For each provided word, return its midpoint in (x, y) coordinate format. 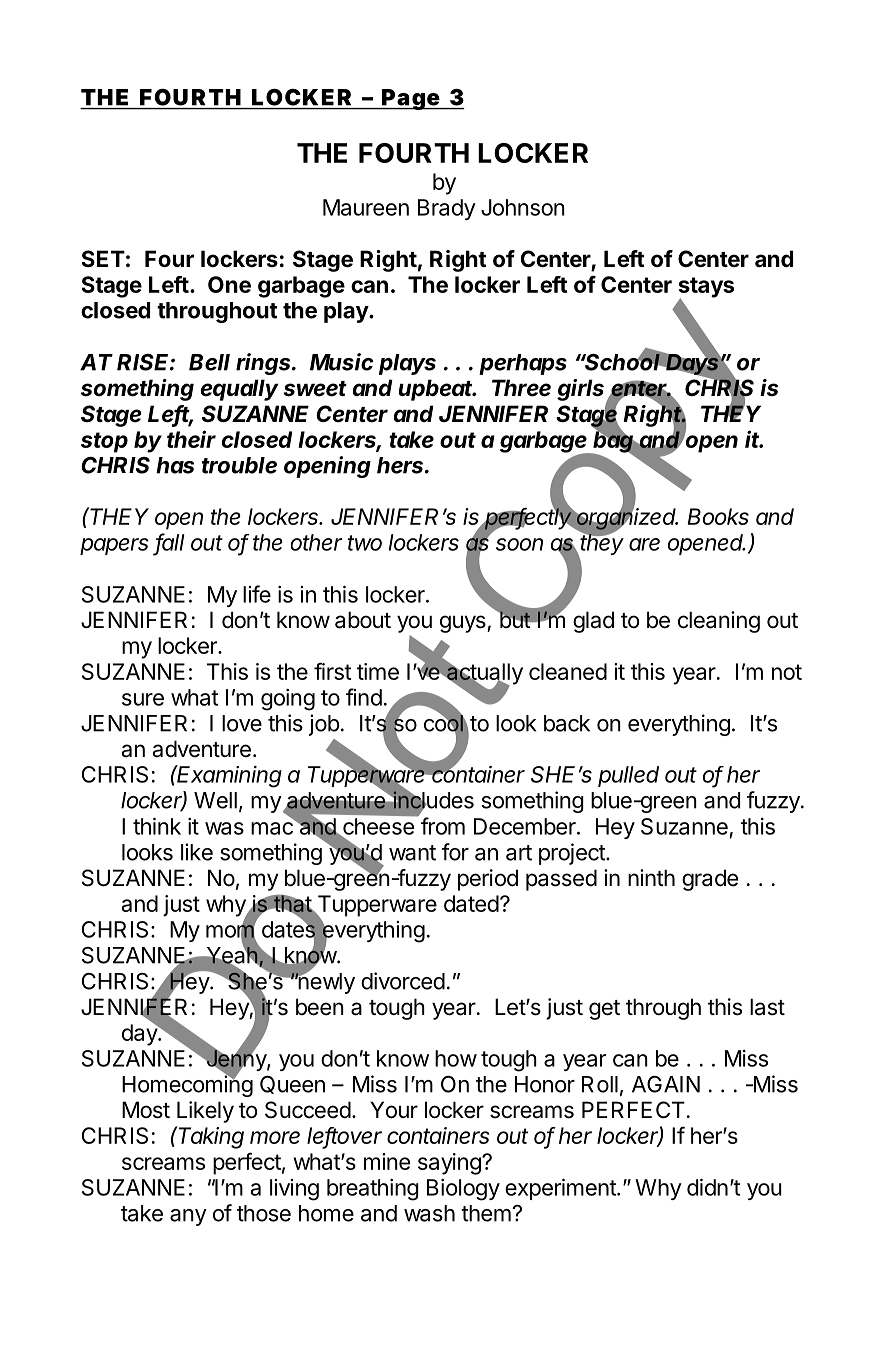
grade (710, 880)
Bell (209, 362)
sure (143, 699)
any (188, 1217)
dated (471, 903)
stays (706, 288)
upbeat (437, 390)
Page (410, 99)
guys (464, 624)
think (157, 826)
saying (450, 1164)
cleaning (719, 622)
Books (718, 516)
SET (103, 258)
